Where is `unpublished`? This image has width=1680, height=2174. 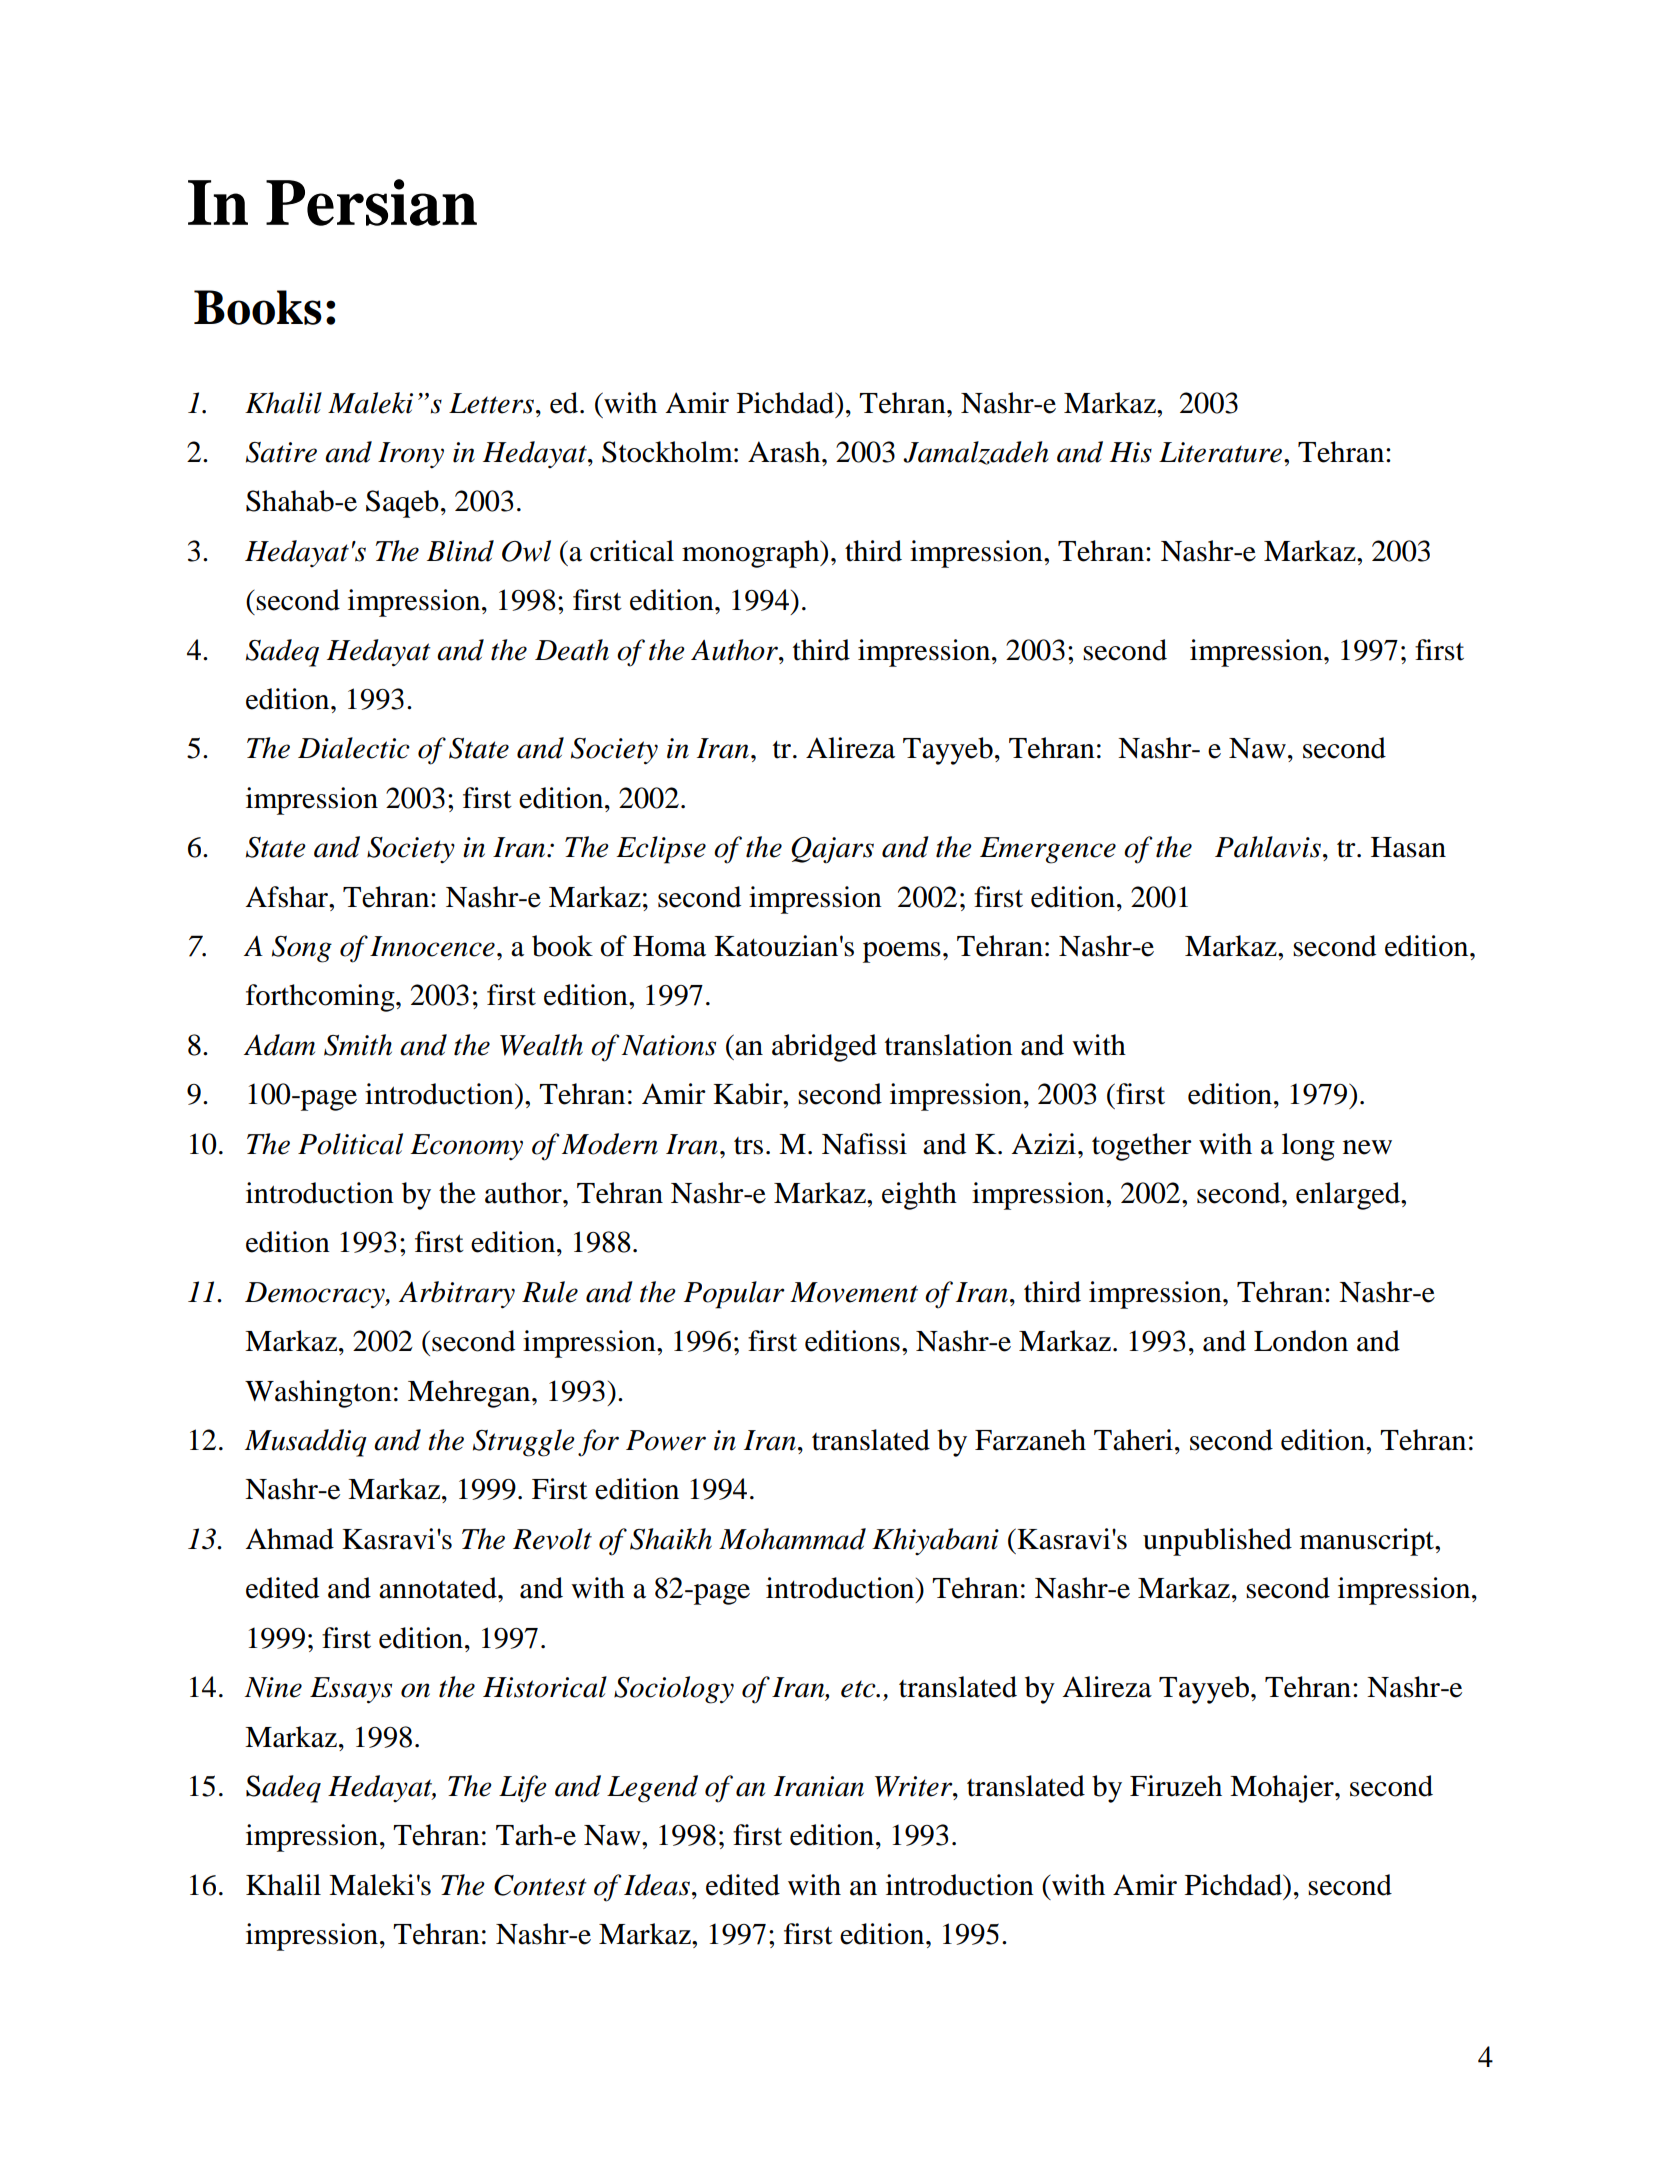
unpublished is located at coordinates (1217, 1542).
